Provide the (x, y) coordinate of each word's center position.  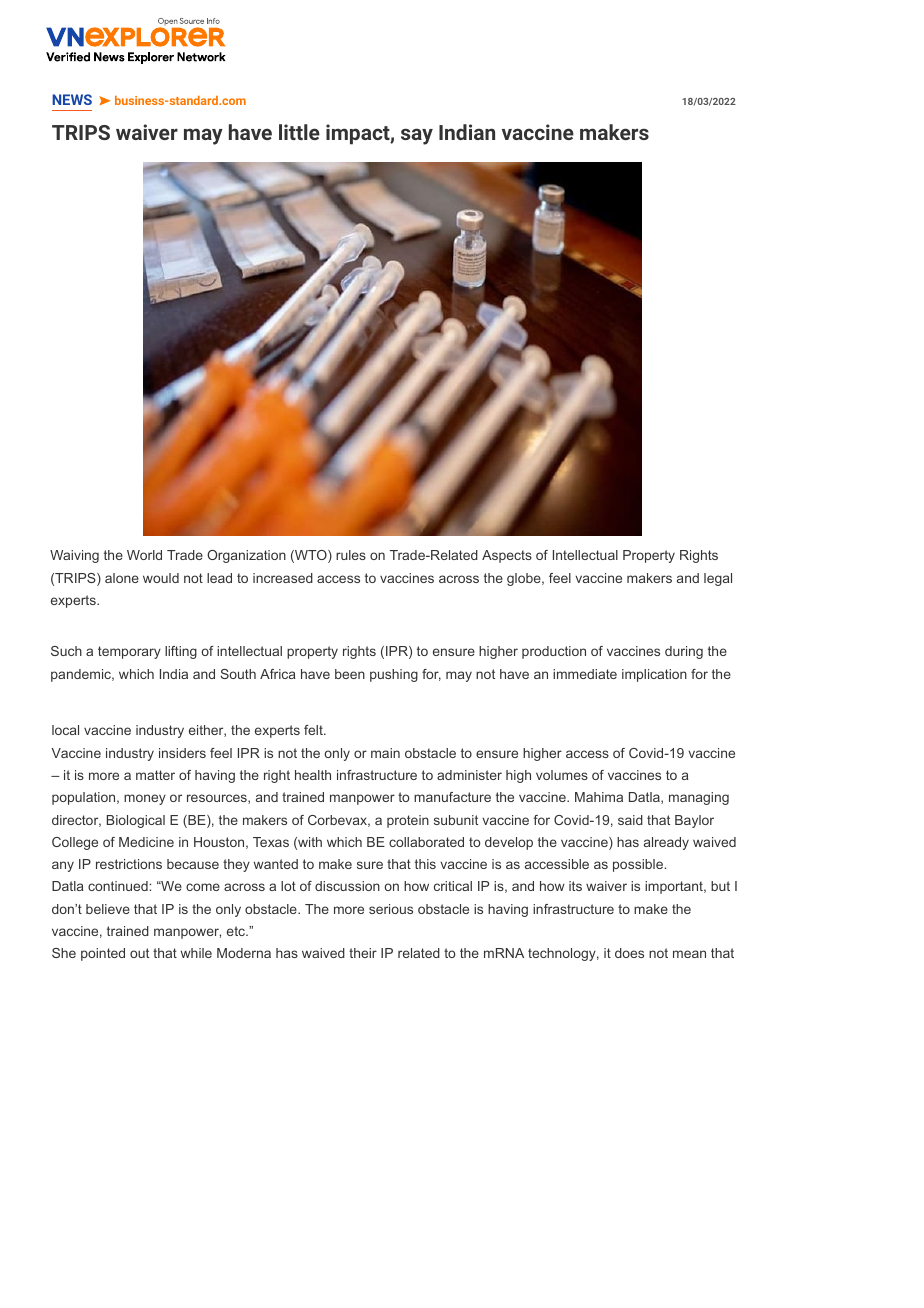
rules (351, 555)
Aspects (507, 556)
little (299, 132)
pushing (394, 675)
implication (654, 675)
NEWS (72, 99)
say (417, 136)
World (144, 555)
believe (108, 909)
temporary (129, 652)
